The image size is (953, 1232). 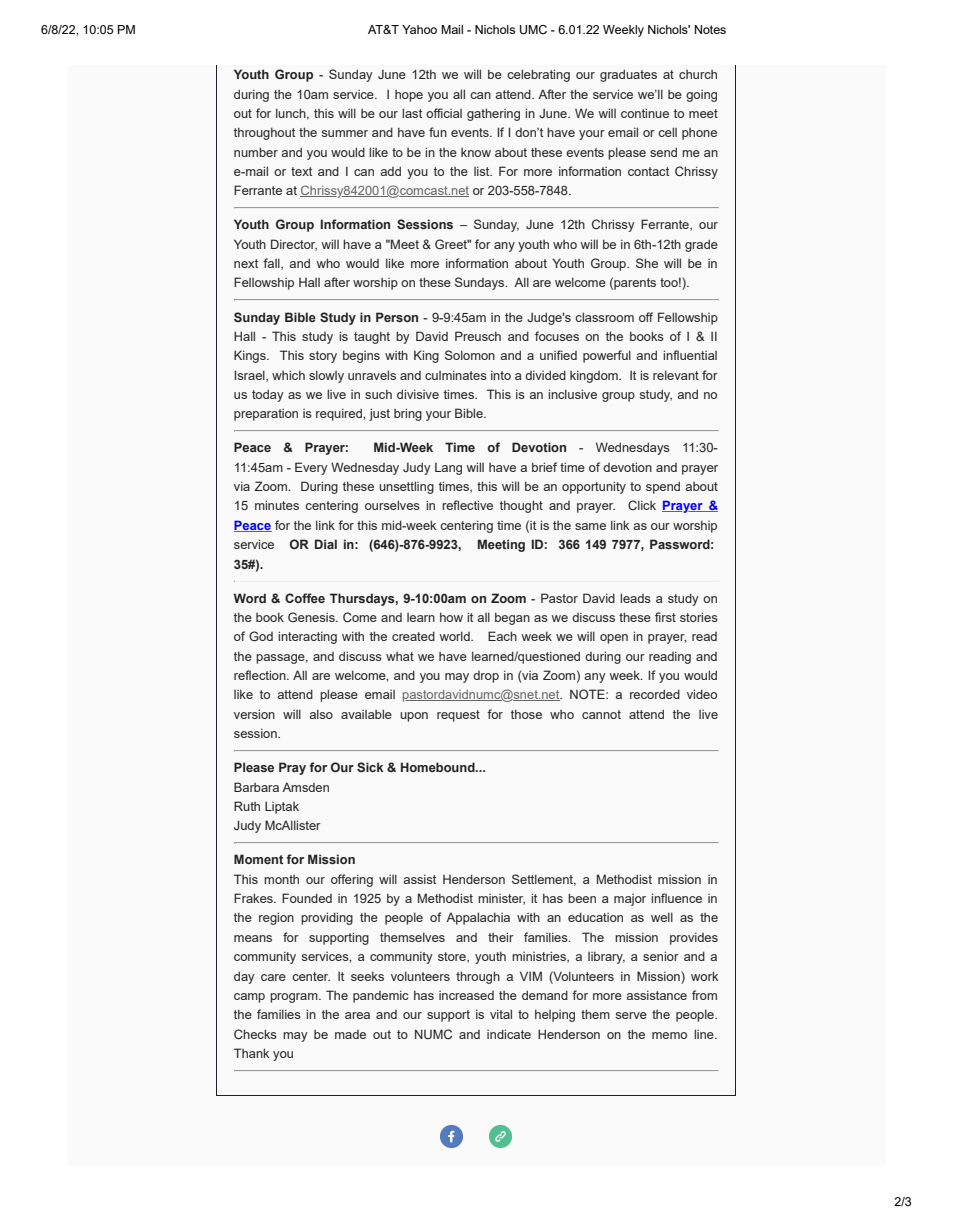 What do you see at coordinates (493, 114) in the screenshot?
I see `gathering` at bounding box center [493, 114].
